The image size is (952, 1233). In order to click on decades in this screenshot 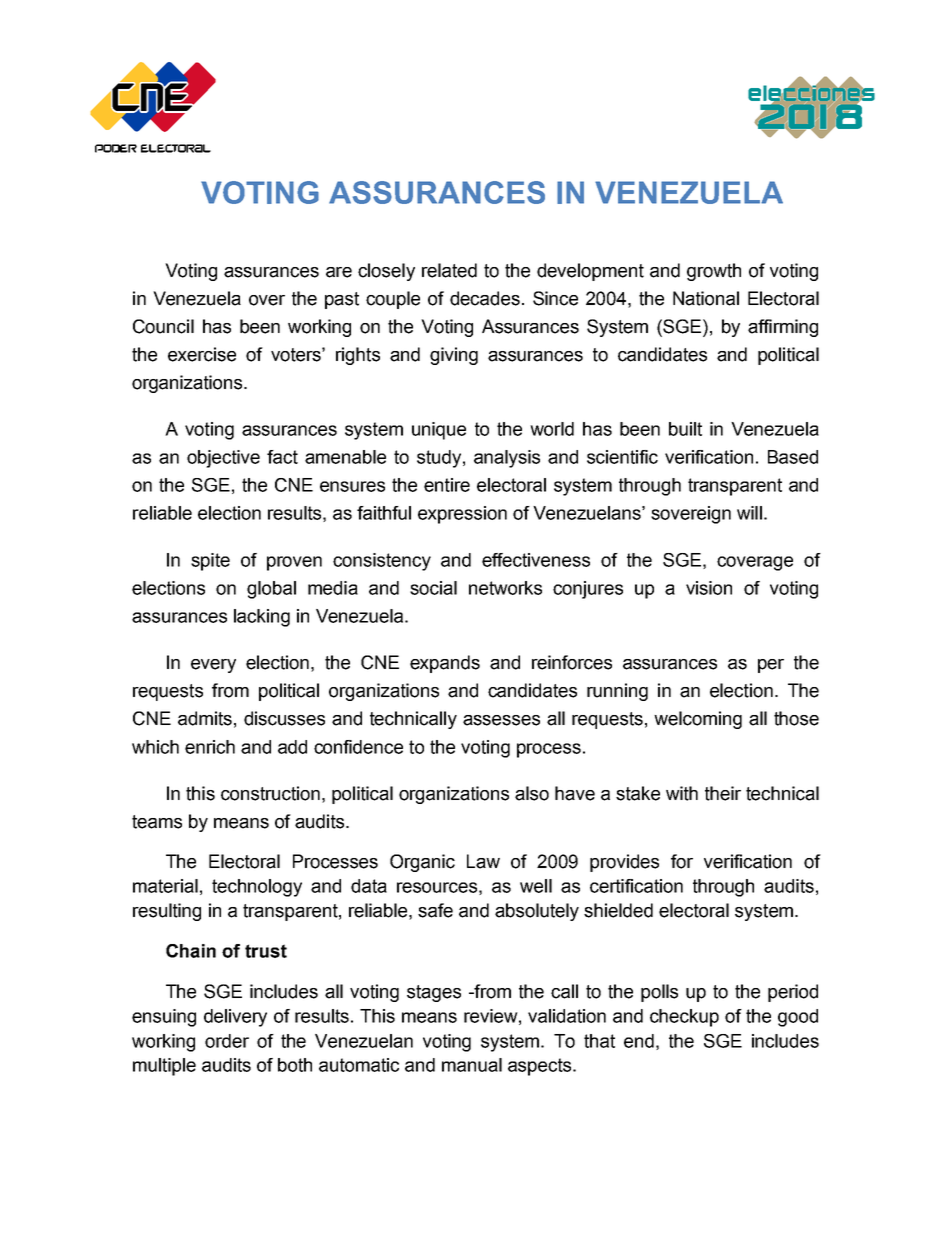, I will do `click(485, 298)`.
